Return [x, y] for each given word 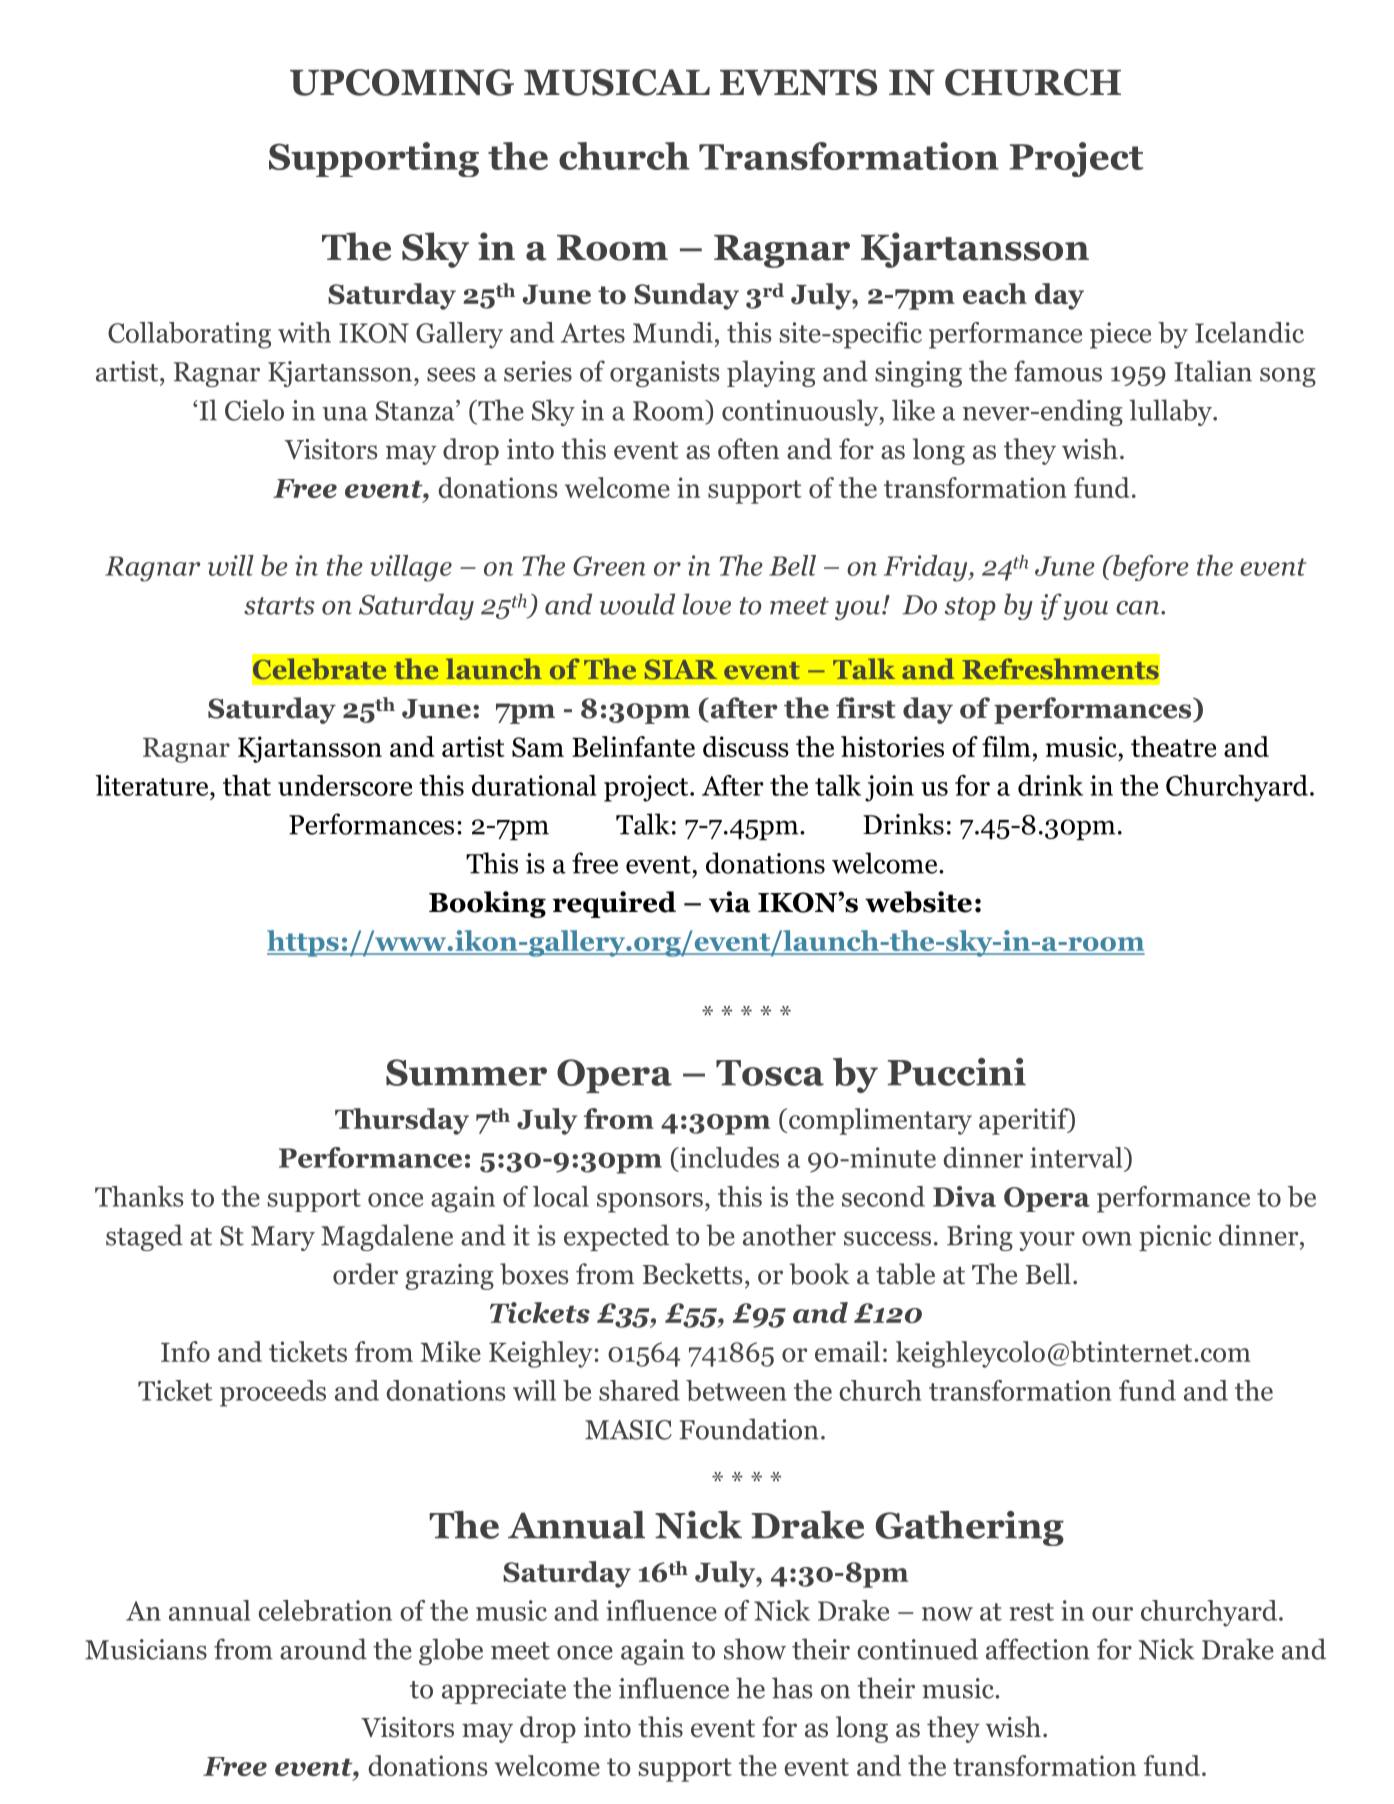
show [755, 1649]
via [730, 902]
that [247, 785]
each [995, 293]
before [1150, 568]
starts [279, 606]
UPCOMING [402, 82]
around [323, 1649]
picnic [1175, 1238]
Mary [283, 1238]
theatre [1173, 746]
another [789, 1235]
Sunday [686, 296]
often [748, 449]
